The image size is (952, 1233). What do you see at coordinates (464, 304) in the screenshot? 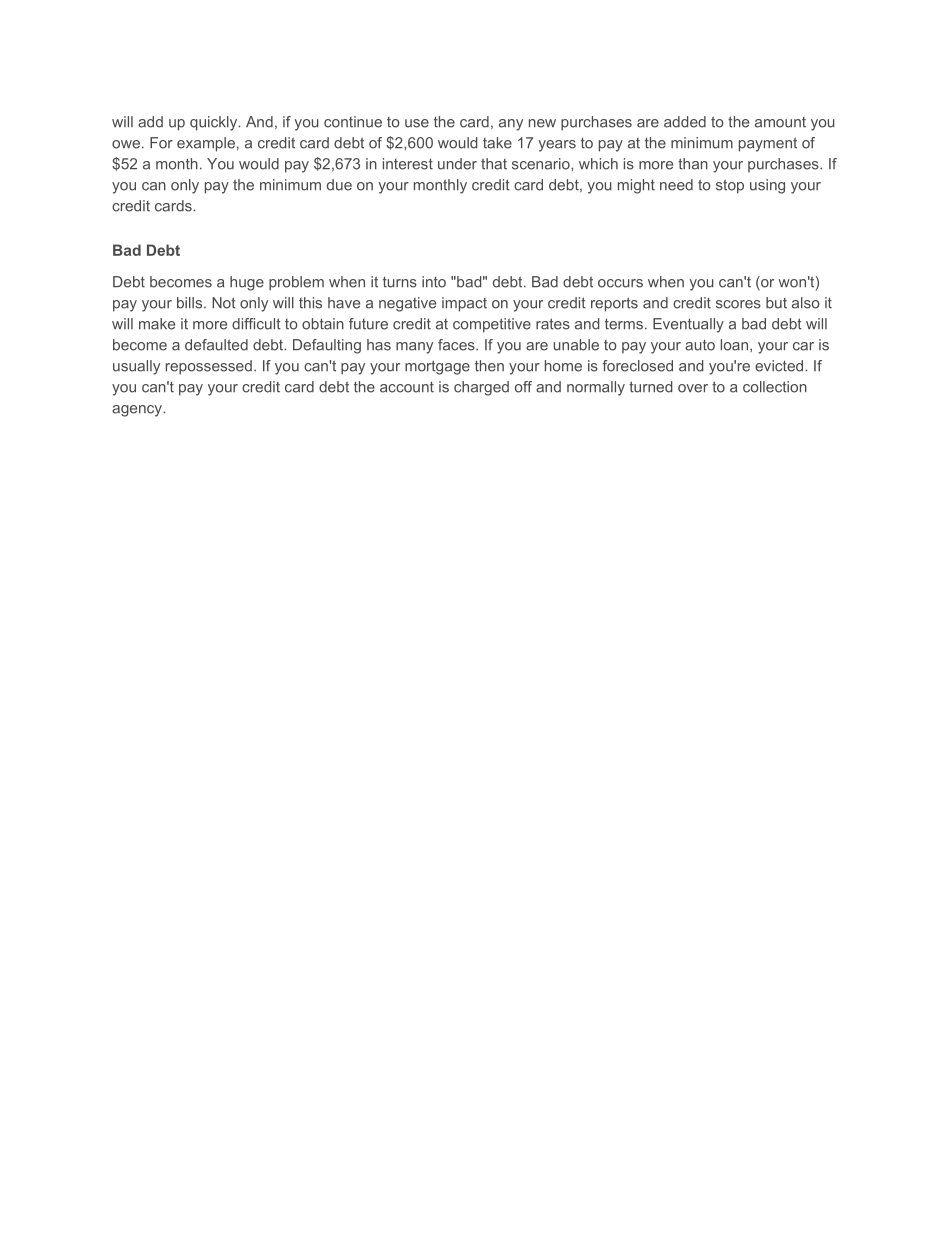
I see `impact` at bounding box center [464, 304].
